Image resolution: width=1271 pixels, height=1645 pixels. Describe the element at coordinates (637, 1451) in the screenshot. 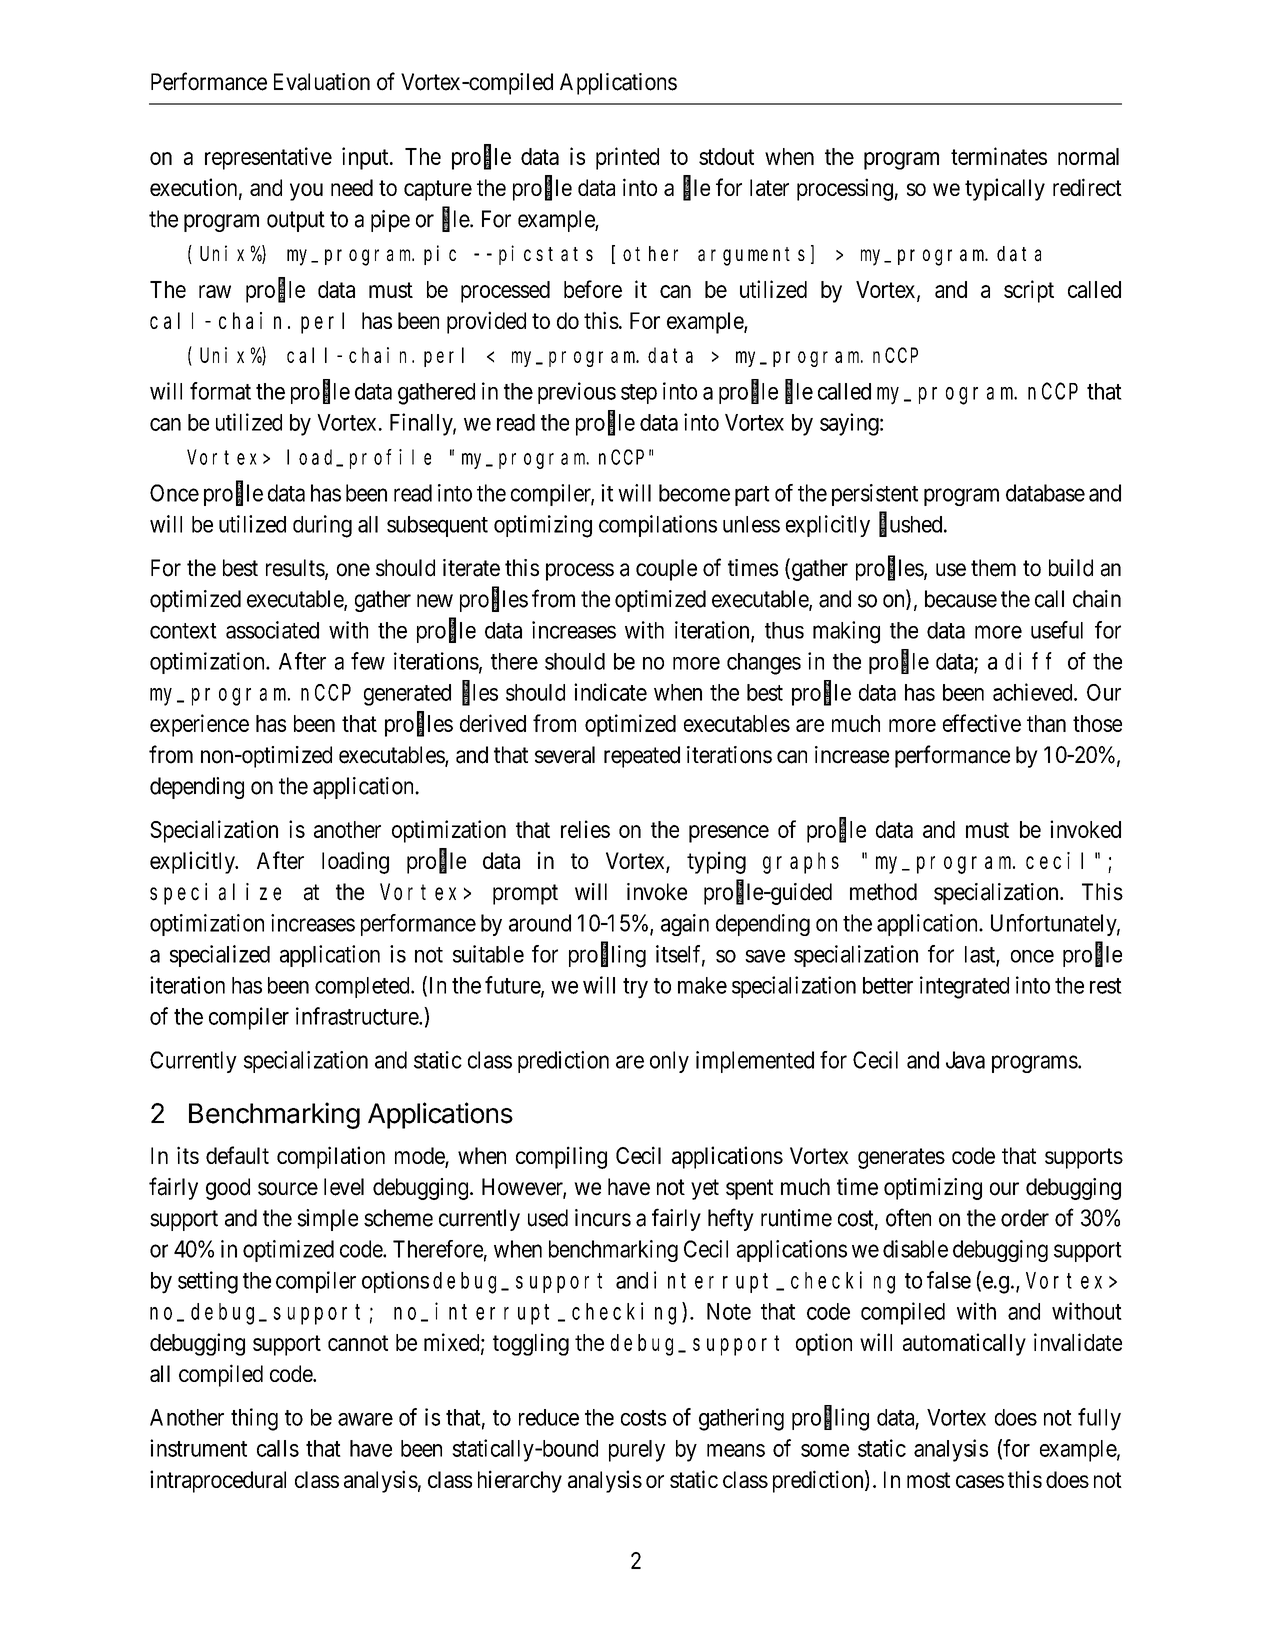

I see `purely` at that location.
